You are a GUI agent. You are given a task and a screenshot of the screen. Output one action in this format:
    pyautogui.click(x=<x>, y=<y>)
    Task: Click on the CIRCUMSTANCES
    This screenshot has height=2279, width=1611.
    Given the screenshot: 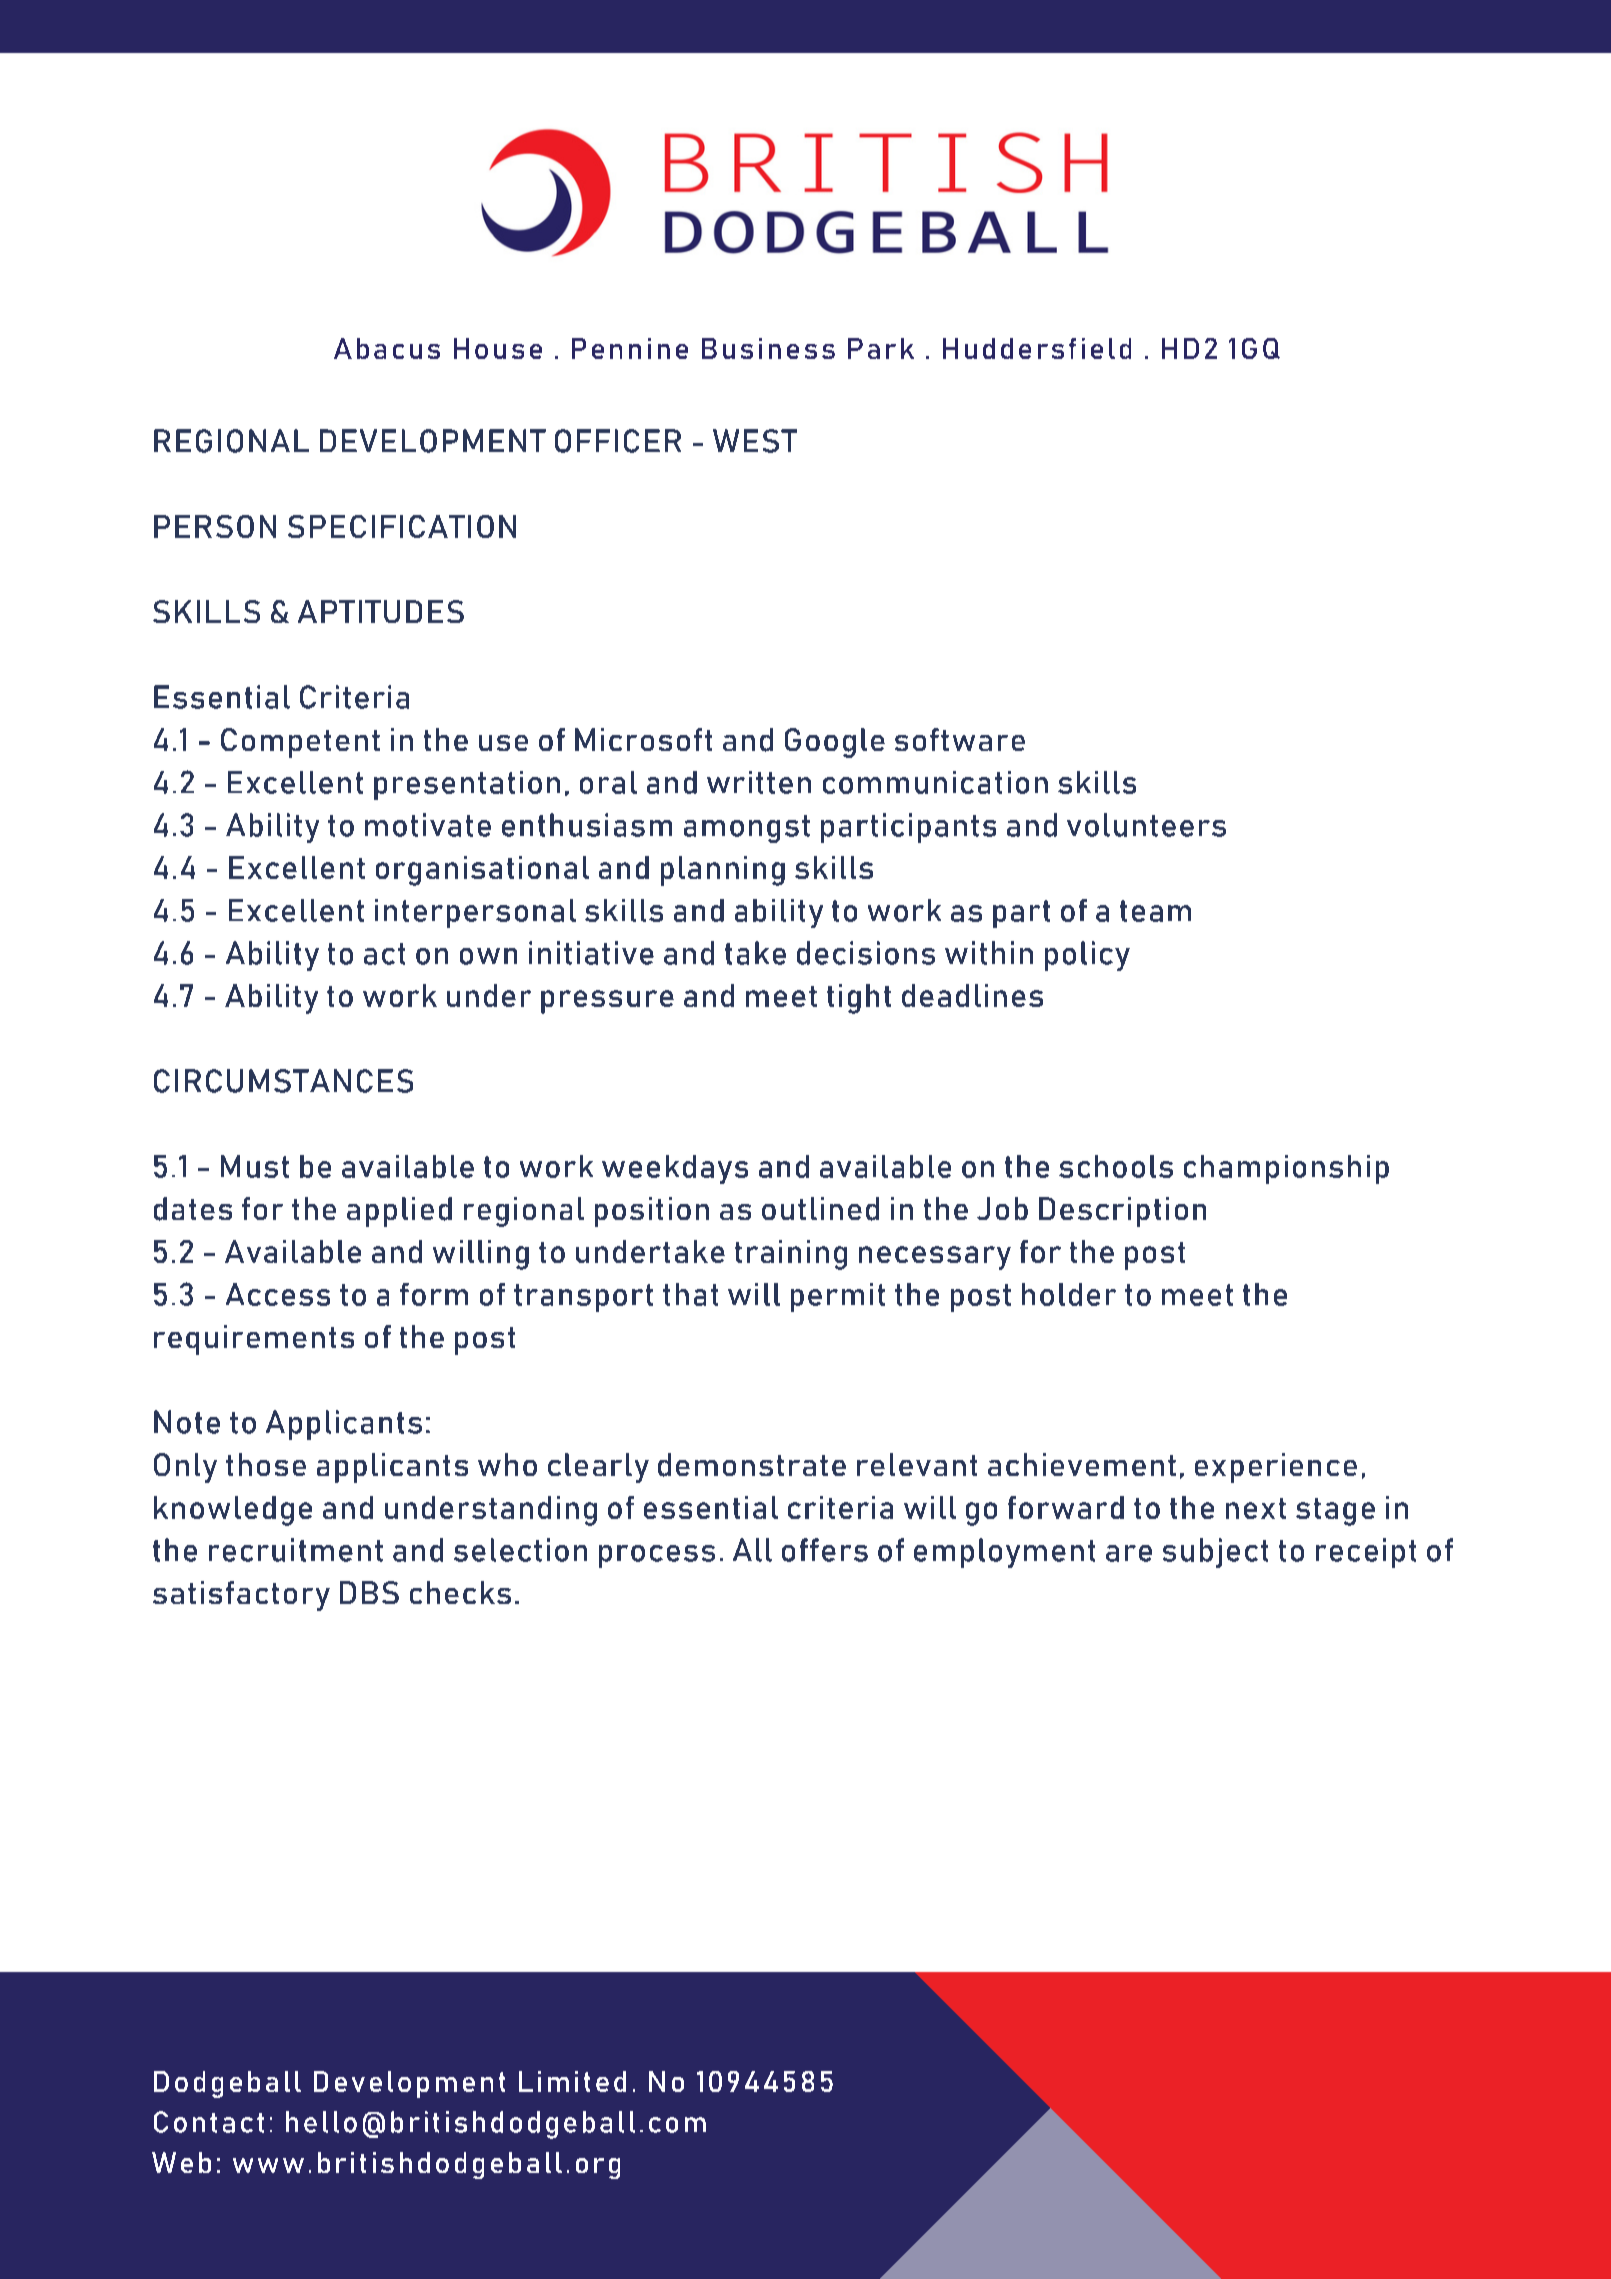 What is the action you would take?
    pyautogui.click(x=283, y=1081)
